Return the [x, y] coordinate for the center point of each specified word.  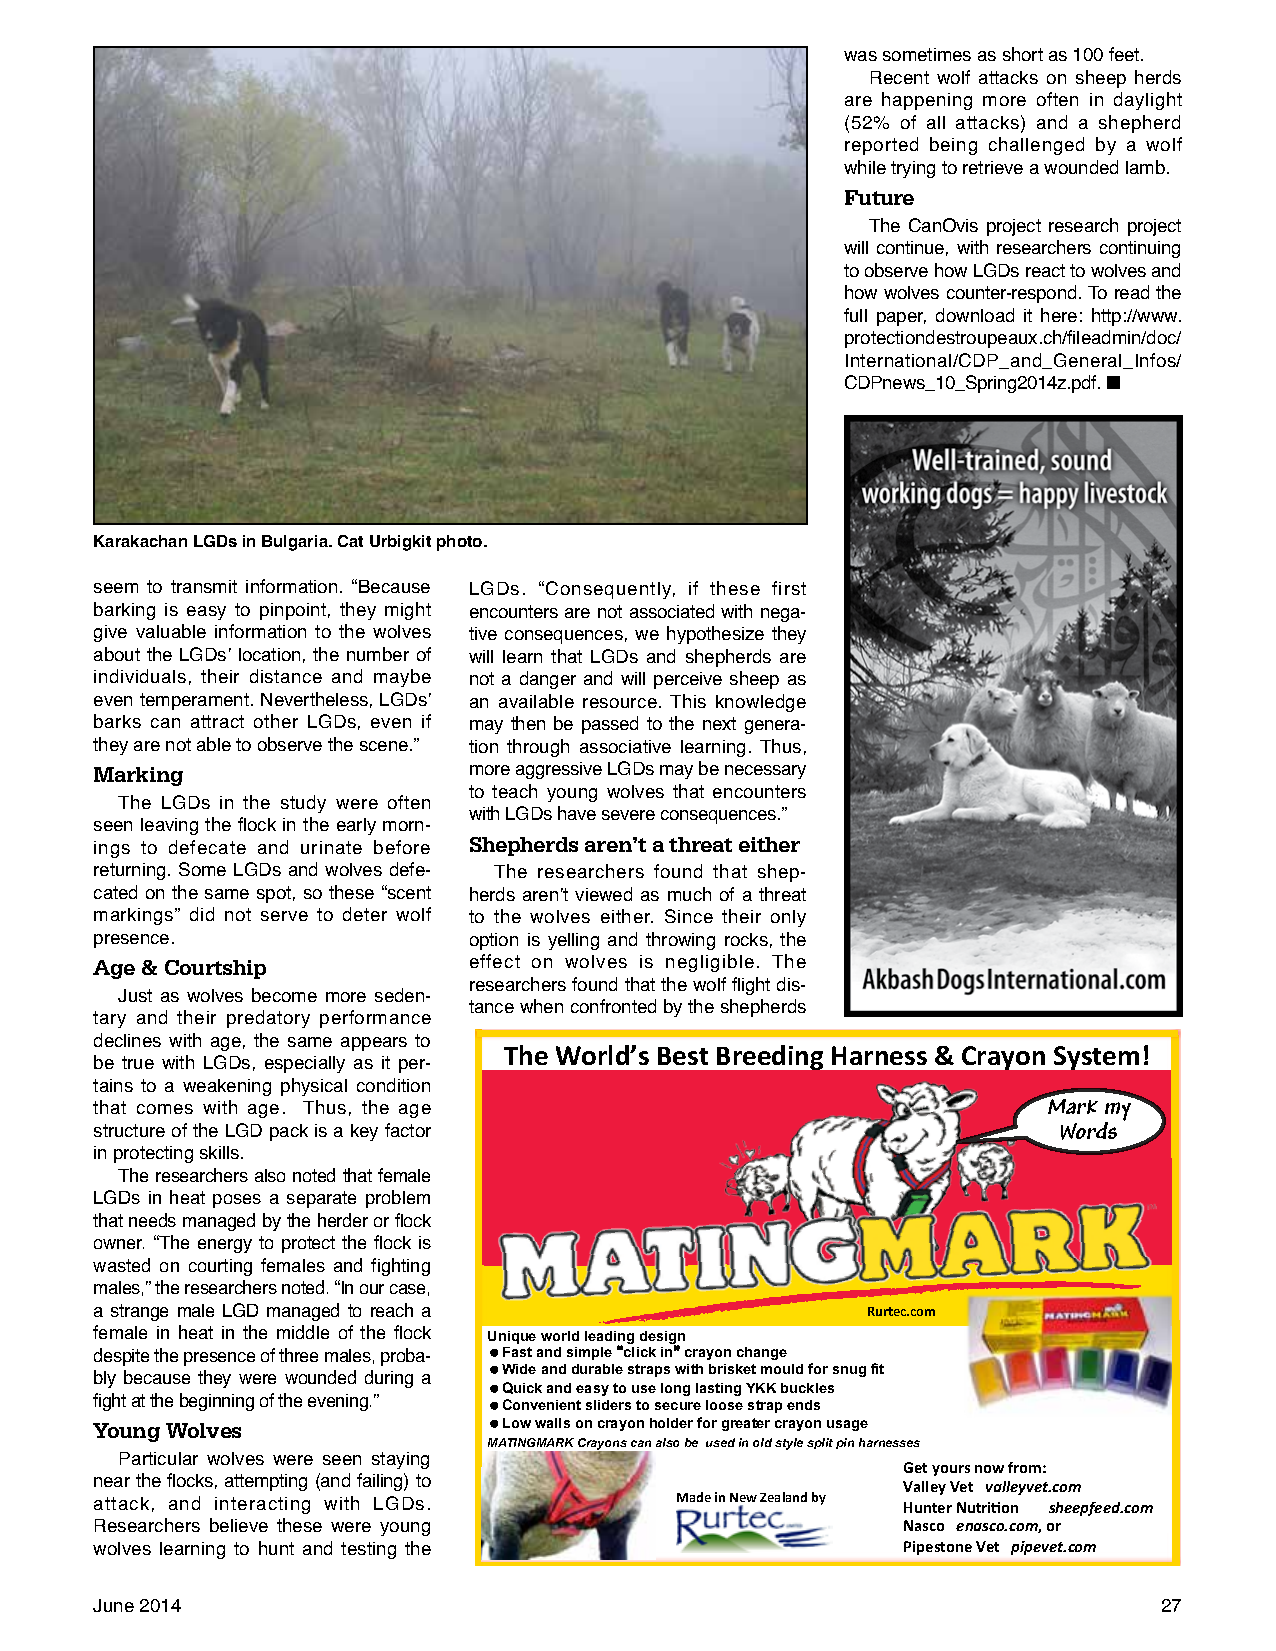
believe [239, 1525]
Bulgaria [296, 543]
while [865, 167]
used [720, 1442]
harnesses [889, 1442]
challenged [1036, 146]
